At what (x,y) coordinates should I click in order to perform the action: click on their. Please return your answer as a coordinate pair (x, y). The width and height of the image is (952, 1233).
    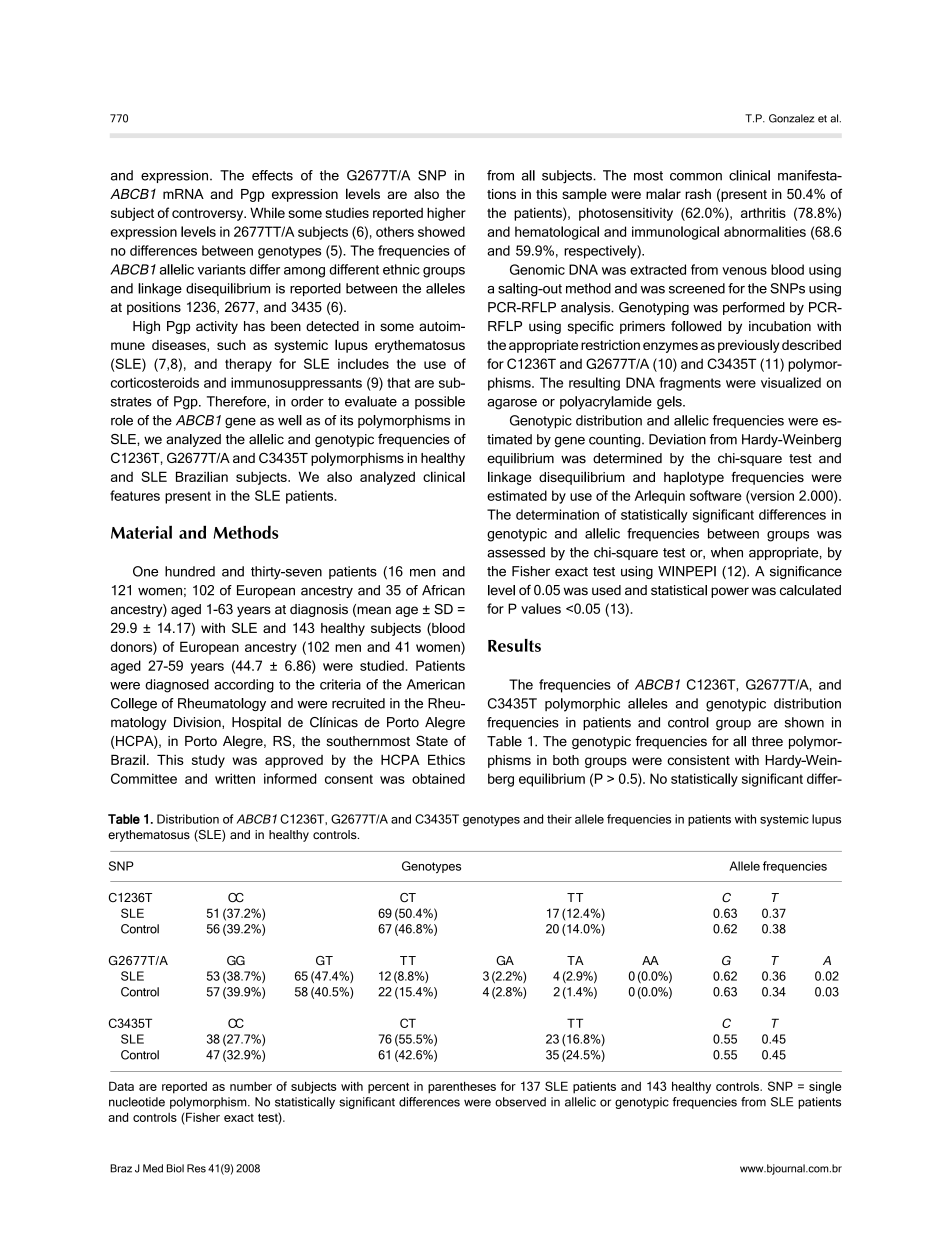
    Looking at the image, I should click on (559, 819).
